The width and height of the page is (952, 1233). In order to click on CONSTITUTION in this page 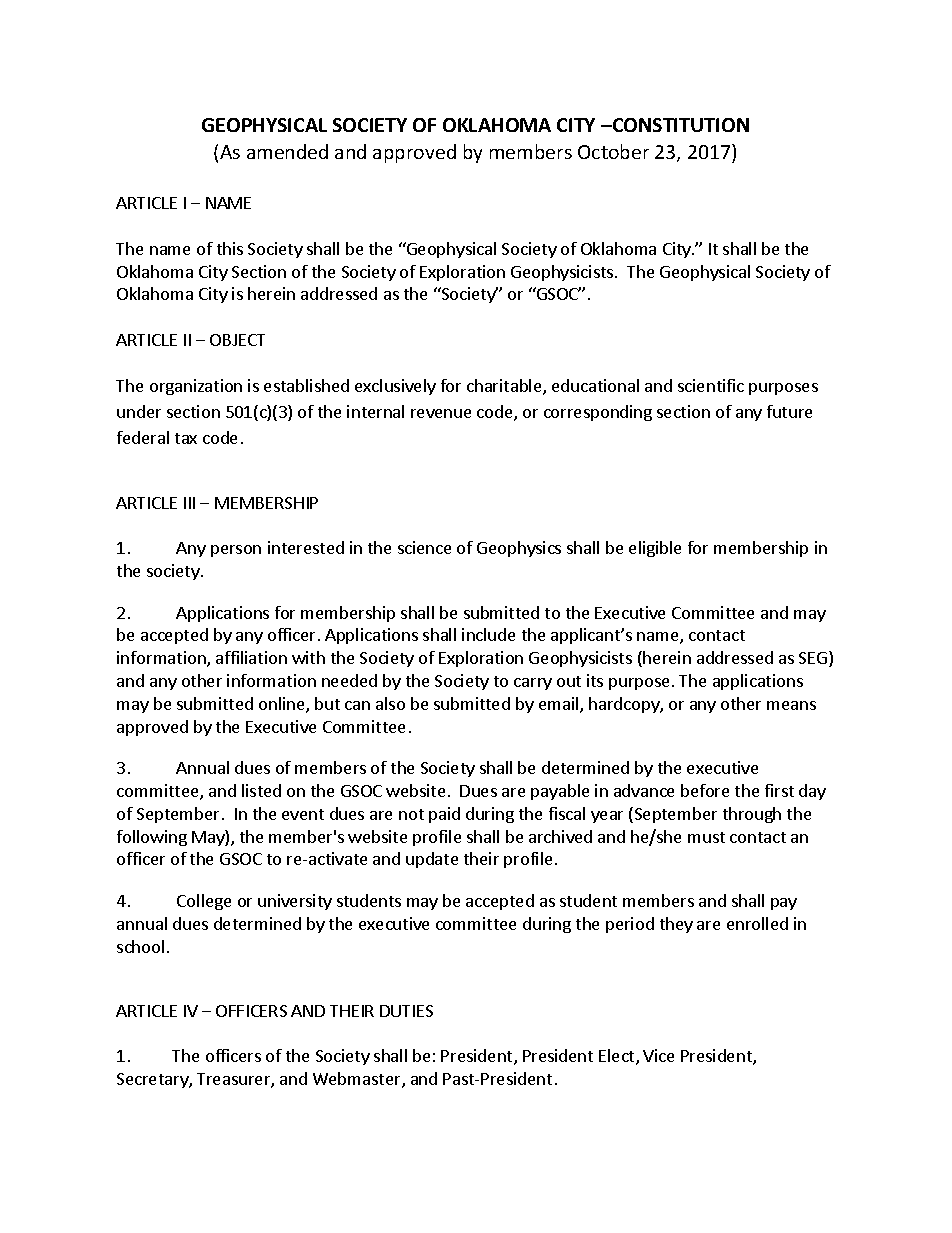, I will do `click(680, 125)`.
